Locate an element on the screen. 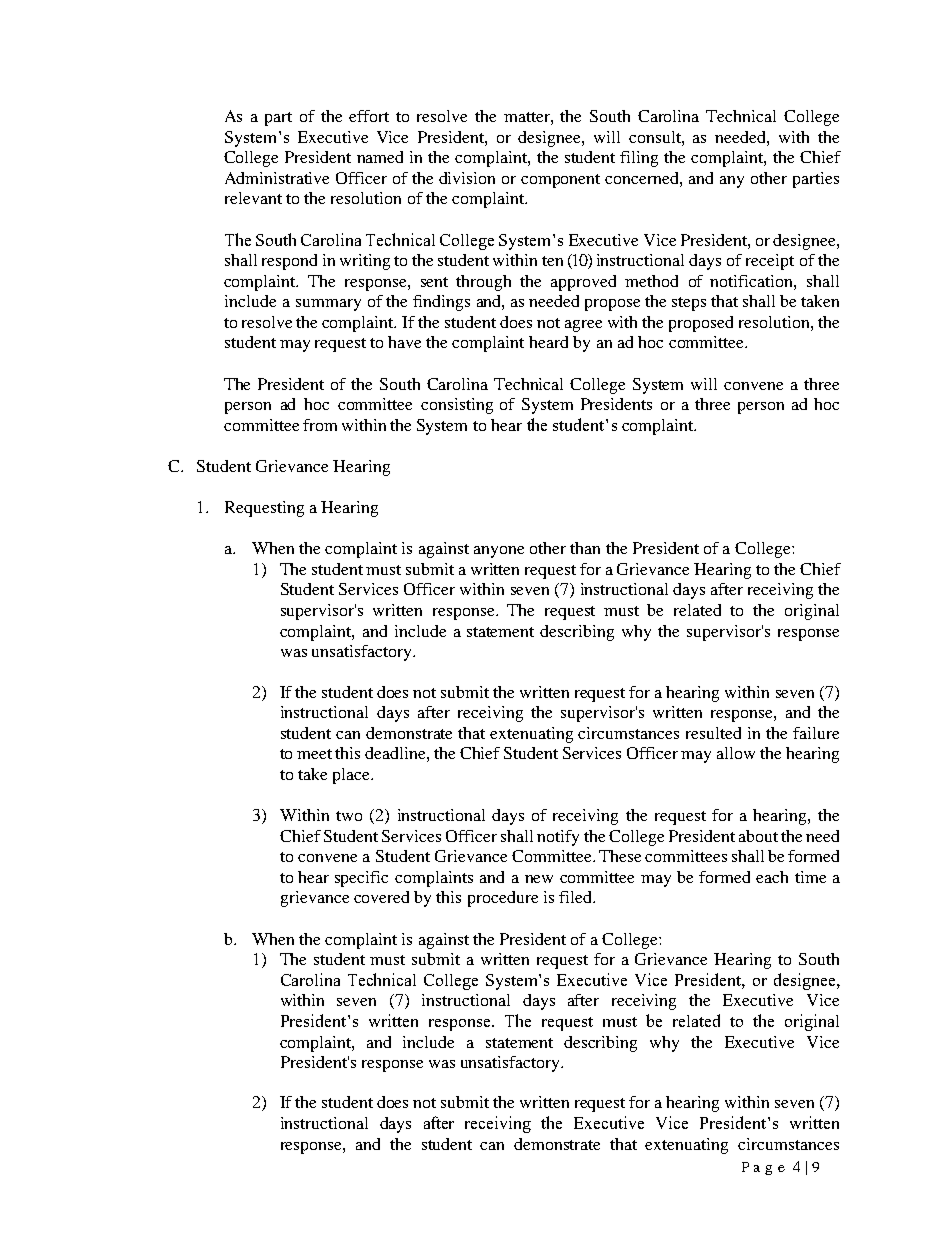 The width and height of the screenshot is (952, 1233). from is located at coordinates (320, 425).
